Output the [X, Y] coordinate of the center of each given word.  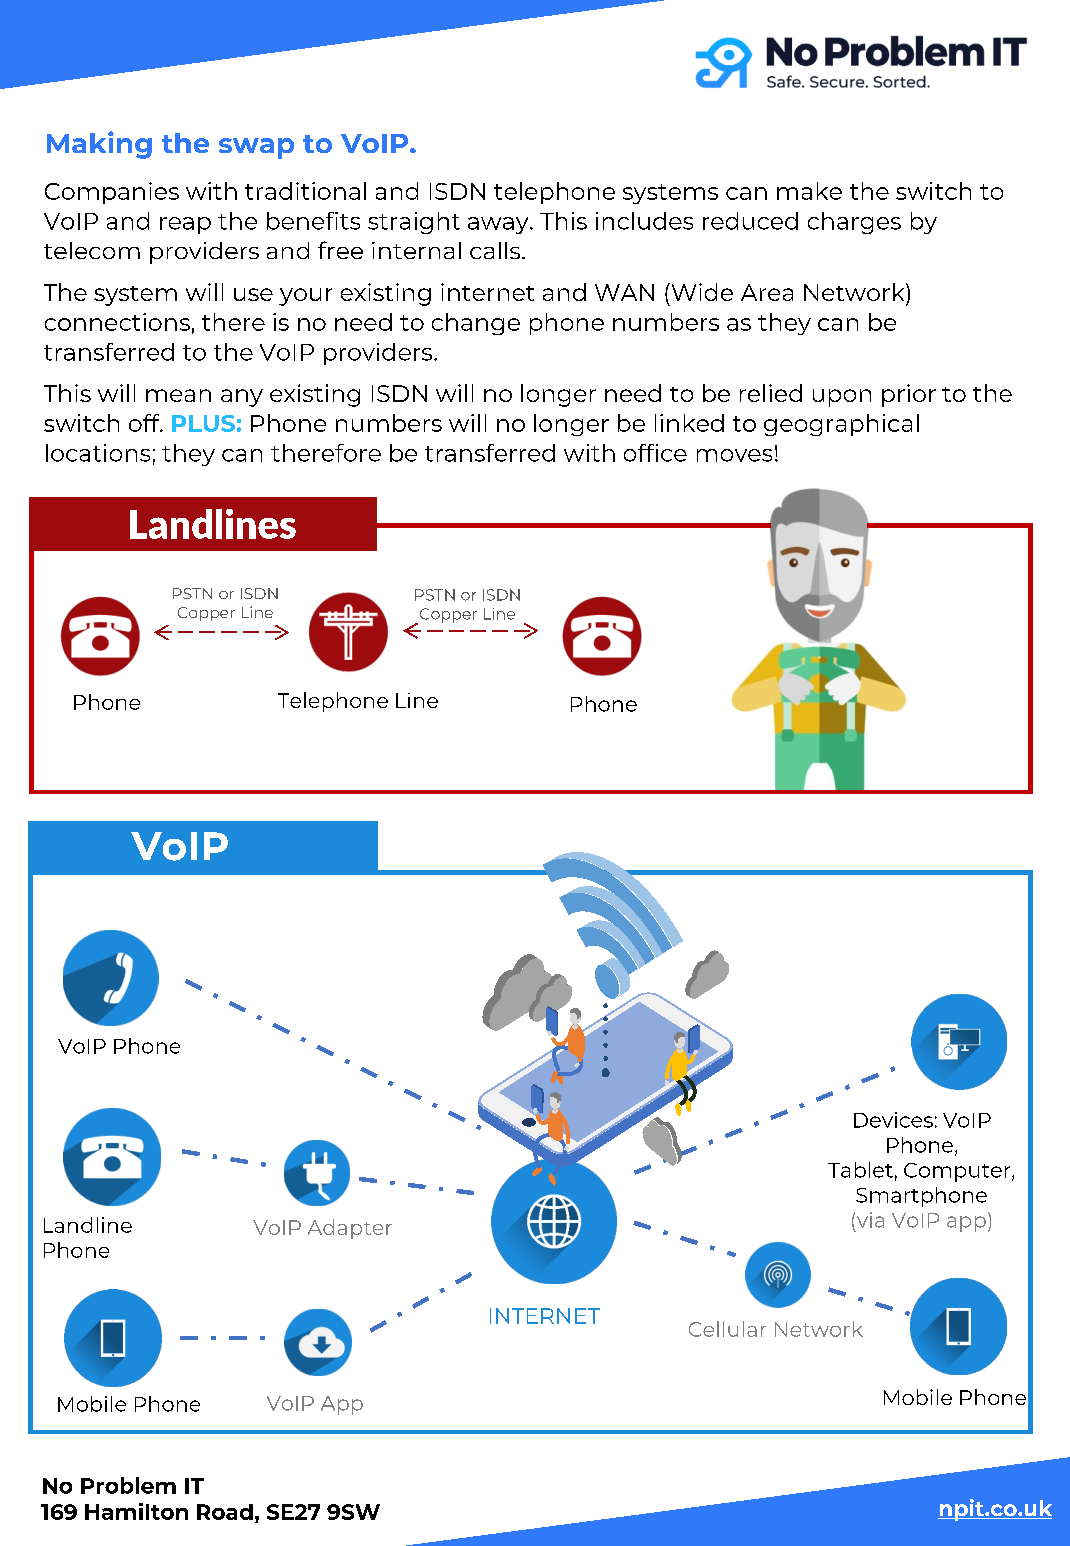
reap [185, 225]
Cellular [727, 1329]
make [809, 191]
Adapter [350, 1229]
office [655, 453]
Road [225, 1512]
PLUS [203, 423]
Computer [958, 1172]
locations [98, 453]
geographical [841, 425]
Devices [893, 1120]
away [499, 225]
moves [734, 455]
